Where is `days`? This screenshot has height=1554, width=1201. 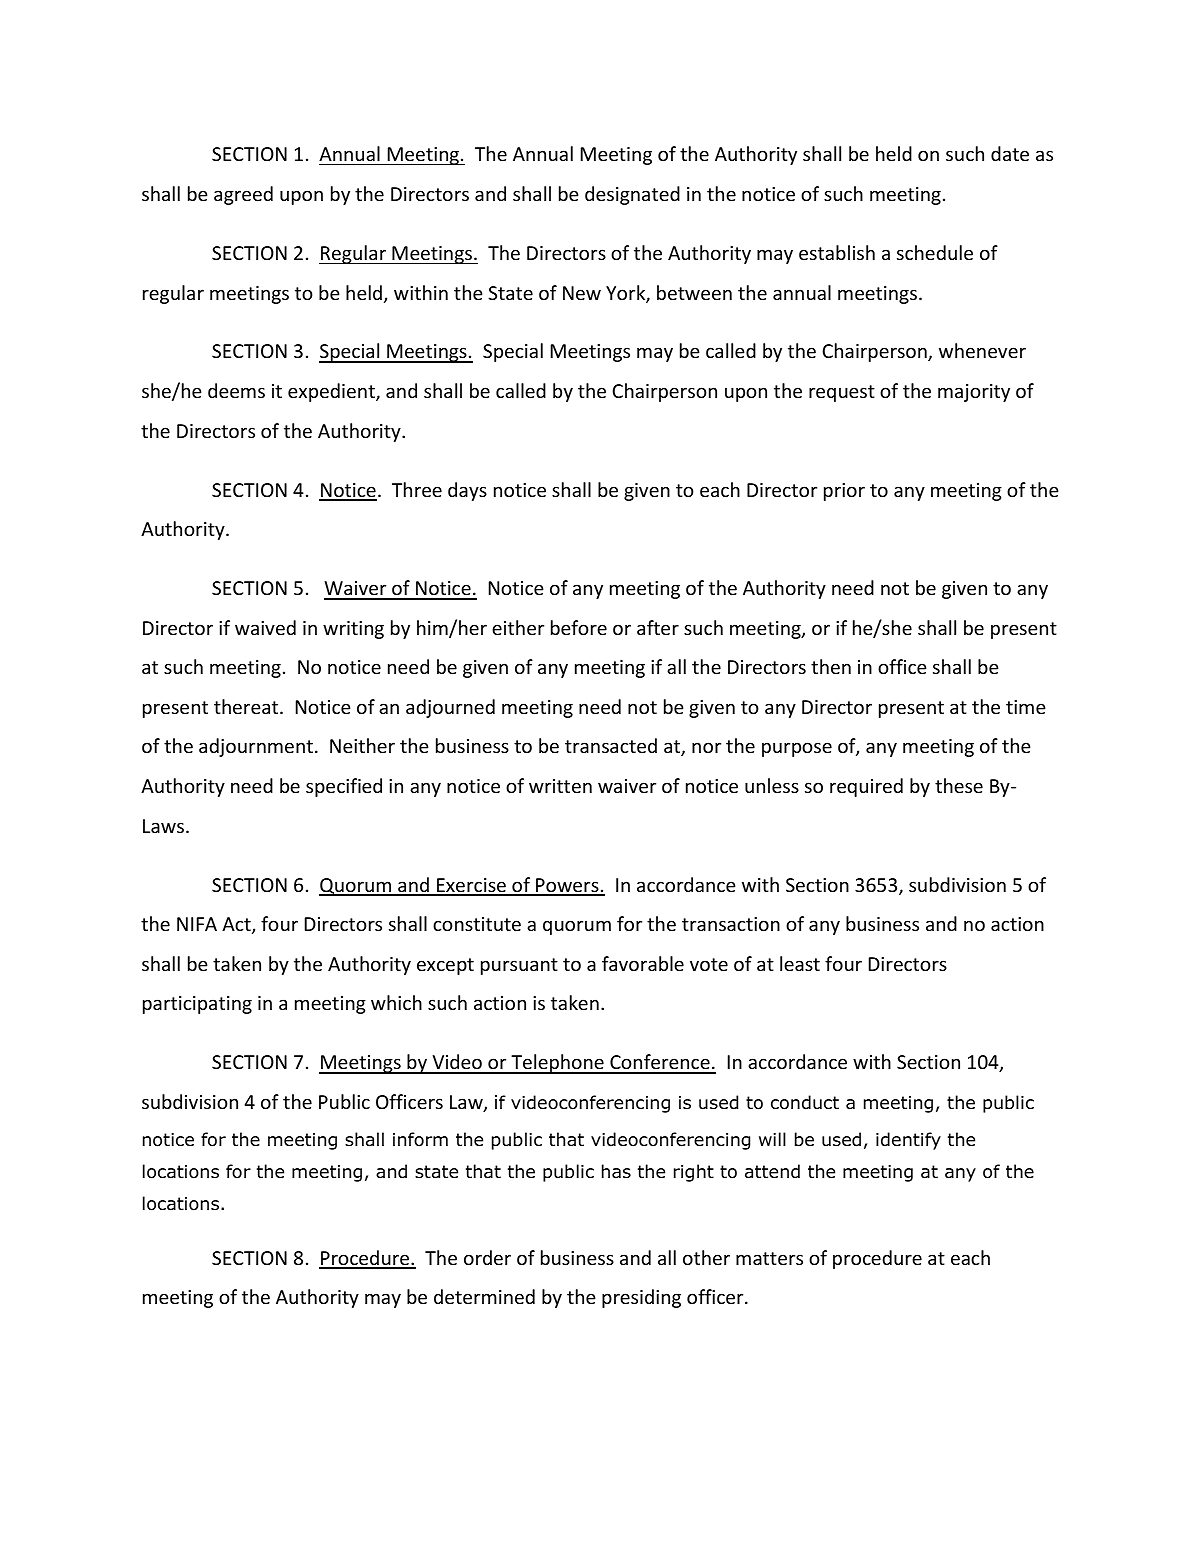
days is located at coordinates (467, 491).
